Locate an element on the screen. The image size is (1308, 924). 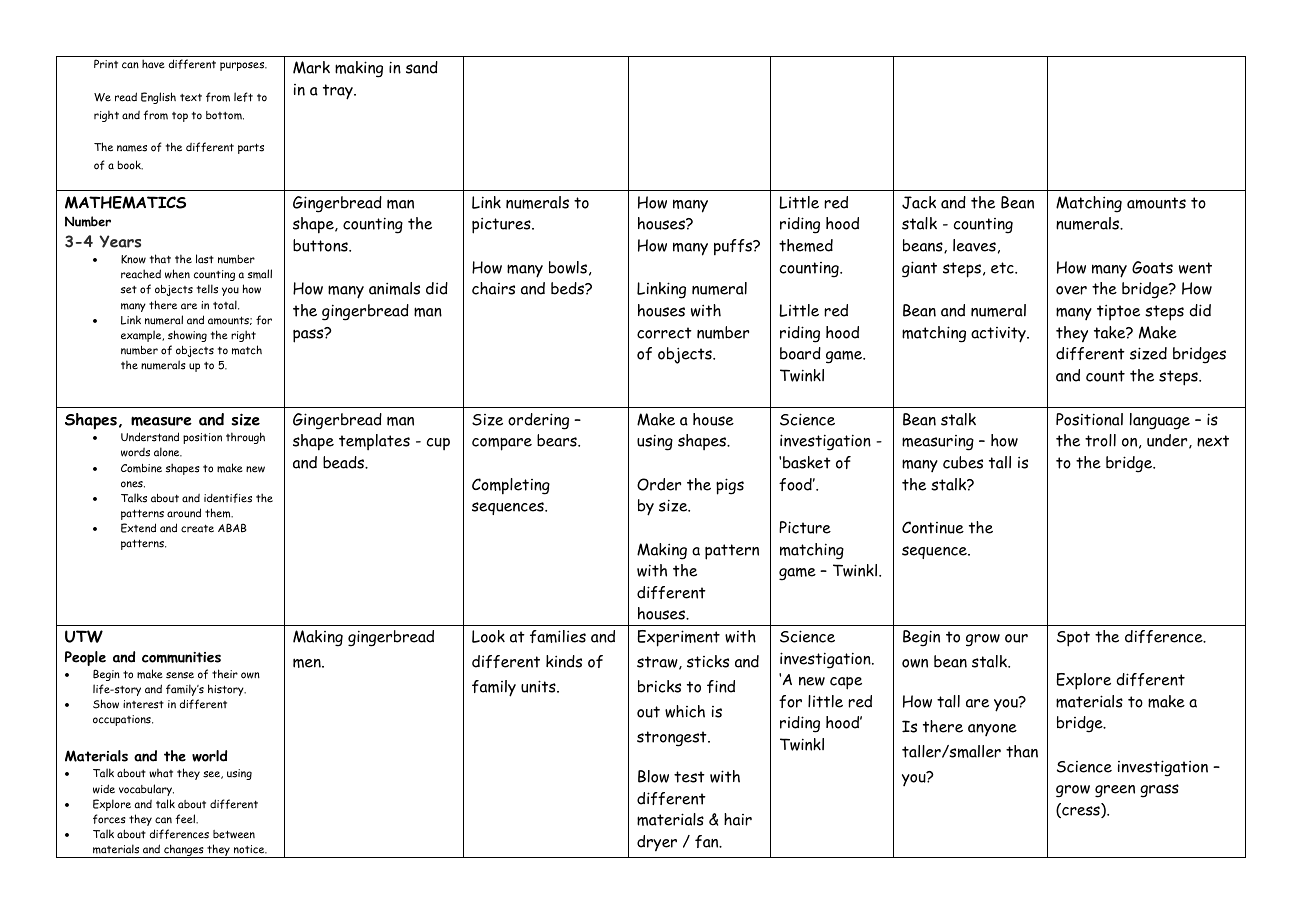
Jack is located at coordinates (919, 202).
